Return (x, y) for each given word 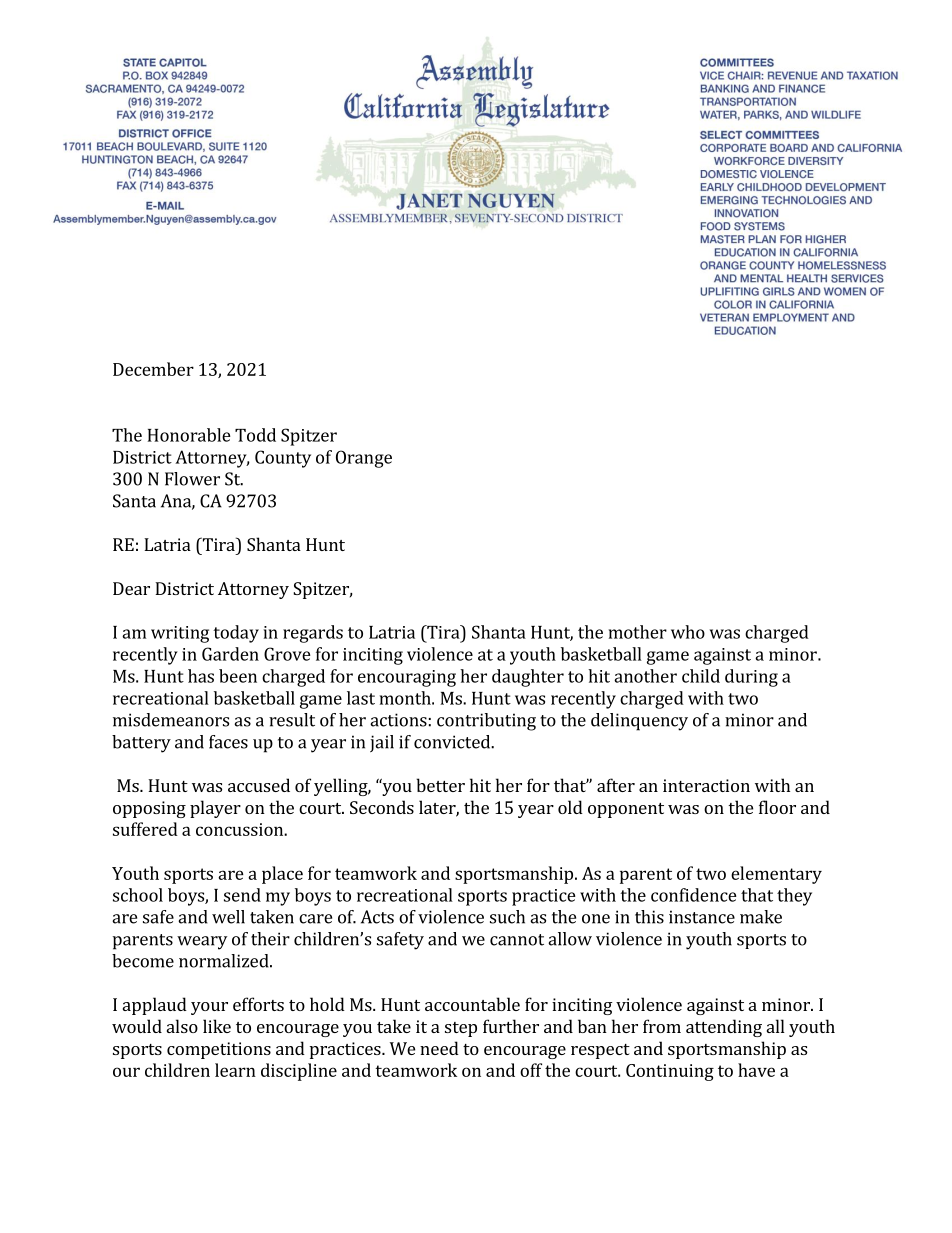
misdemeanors (171, 720)
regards (313, 634)
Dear (131, 588)
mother (638, 632)
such (507, 917)
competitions (219, 1050)
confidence (694, 895)
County (283, 459)
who (688, 632)
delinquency (639, 722)
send (242, 895)
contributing (486, 722)
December (153, 369)
